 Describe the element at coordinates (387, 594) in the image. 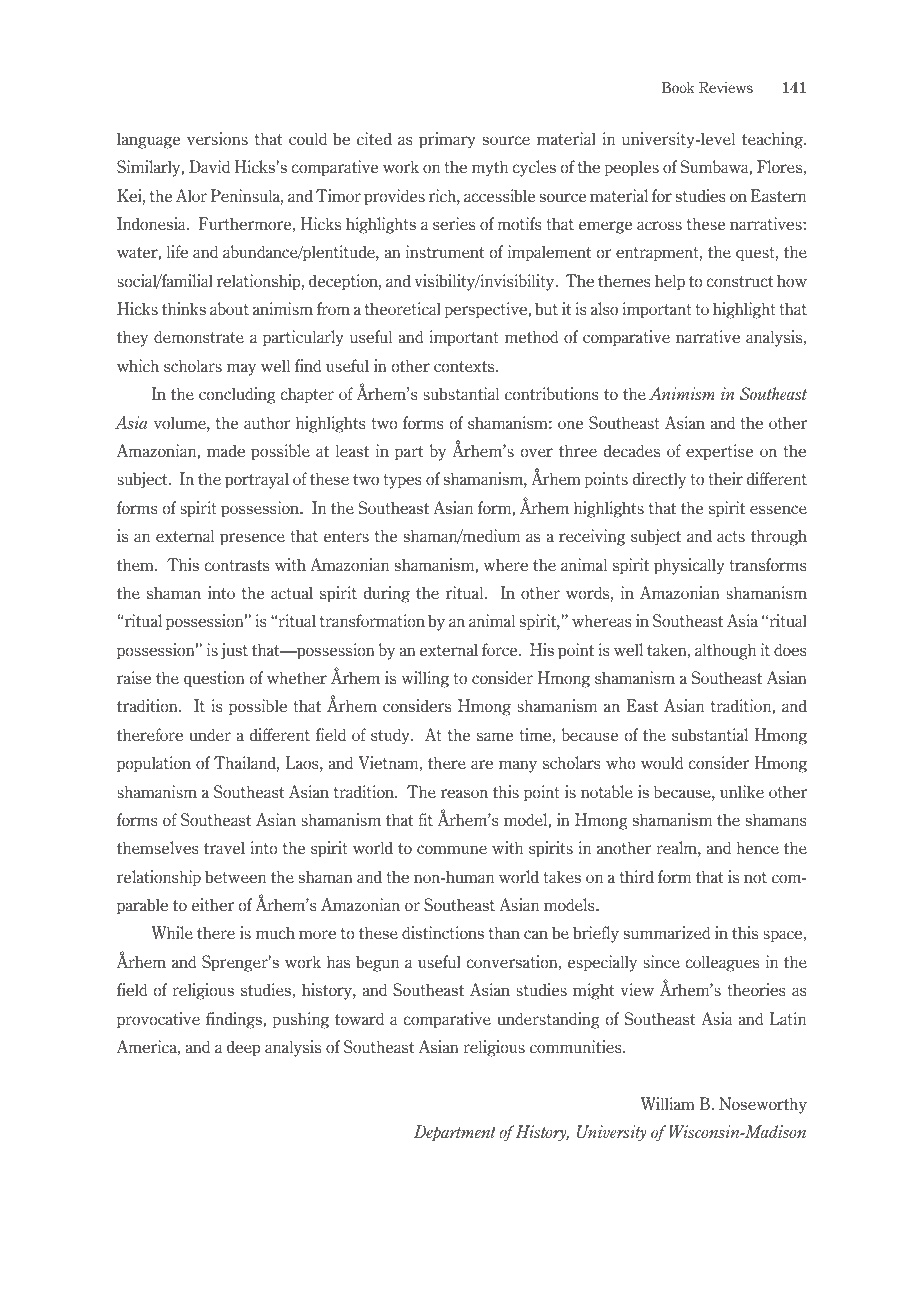

I see `during` at that location.
